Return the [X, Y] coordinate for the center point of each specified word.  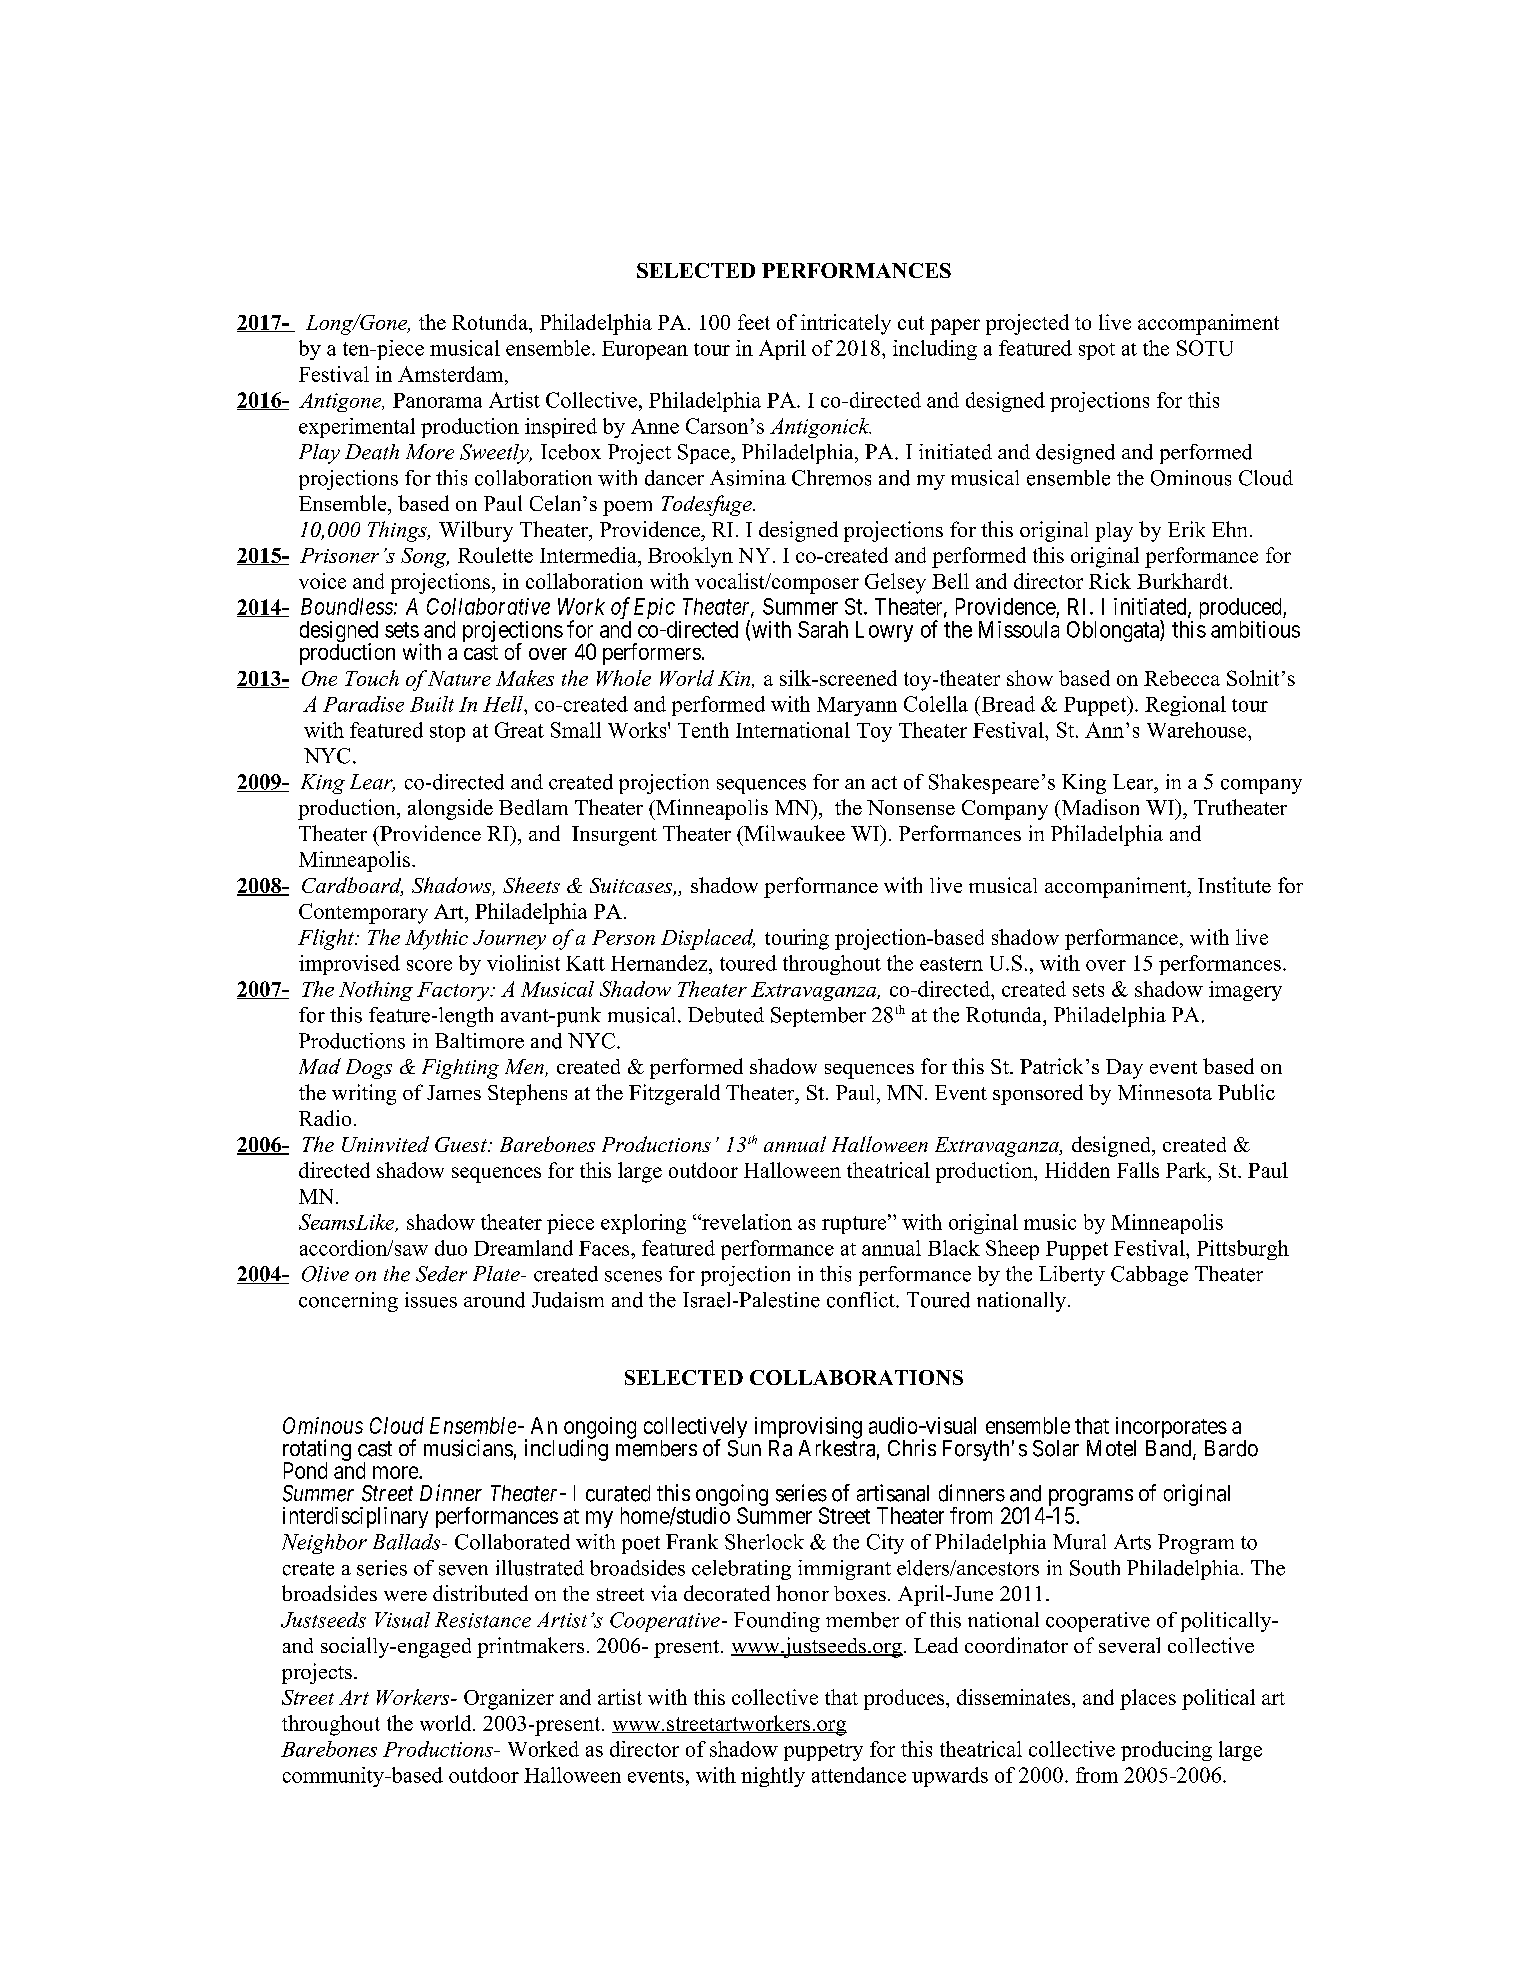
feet [754, 322]
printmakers [530, 1647]
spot [1097, 351]
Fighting [460, 1069]
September [818, 1017]
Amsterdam [452, 374]
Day [1124, 1069]
